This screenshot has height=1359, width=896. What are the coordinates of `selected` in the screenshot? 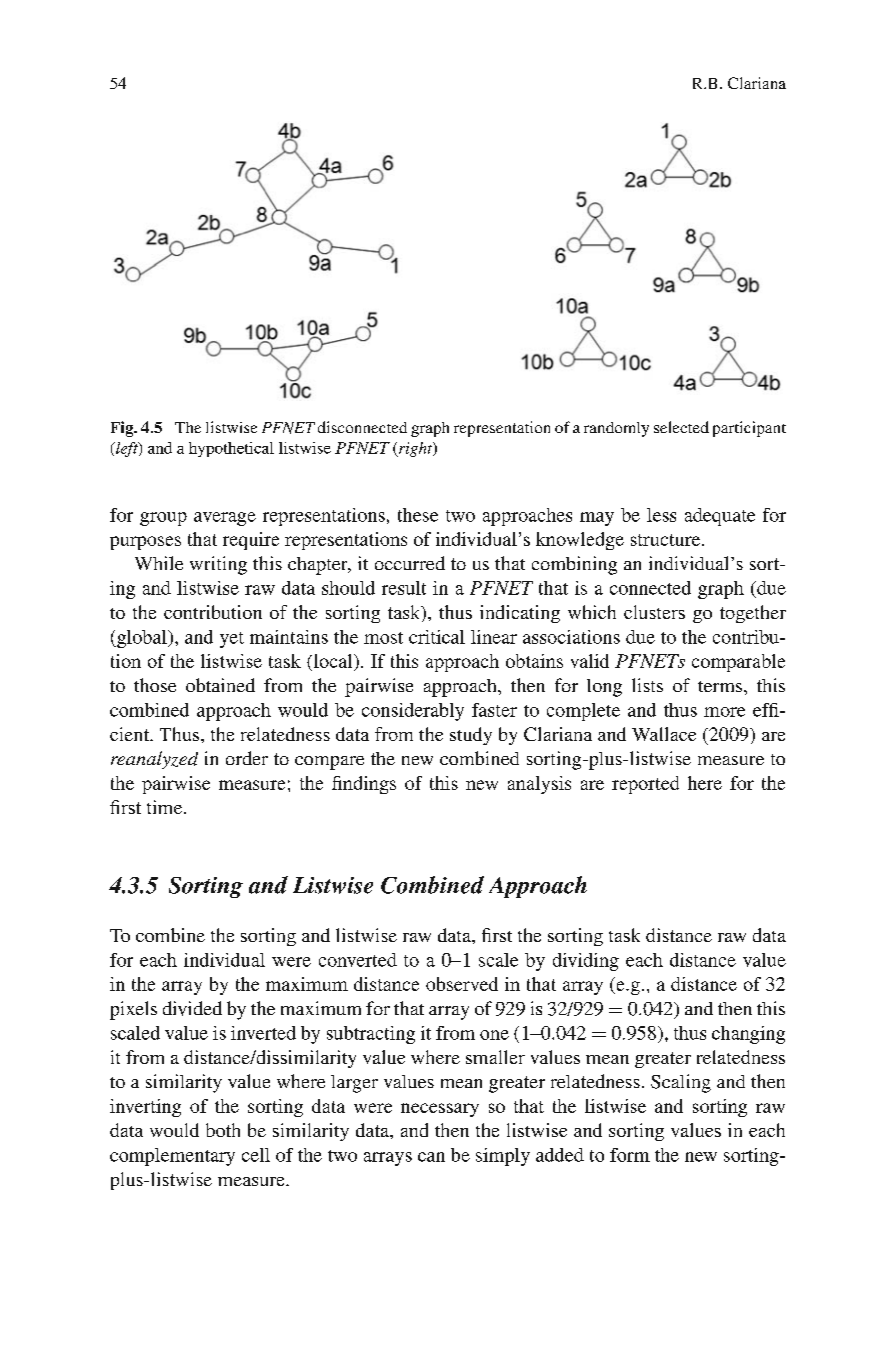 It's located at (681, 427).
